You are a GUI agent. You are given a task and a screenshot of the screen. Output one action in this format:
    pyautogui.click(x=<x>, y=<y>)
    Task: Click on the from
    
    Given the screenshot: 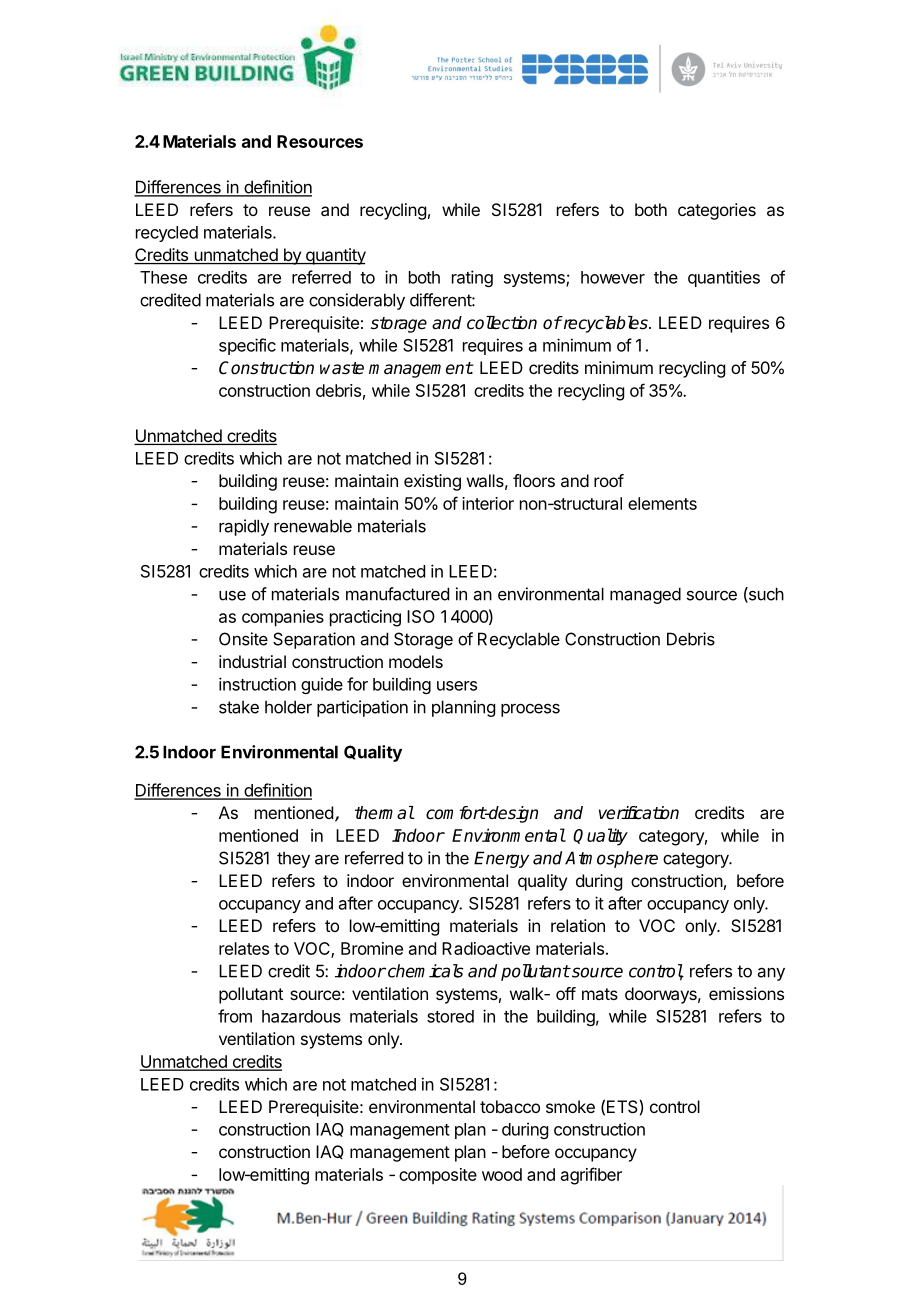 What is the action you would take?
    pyautogui.click(x=235, y=1016)
